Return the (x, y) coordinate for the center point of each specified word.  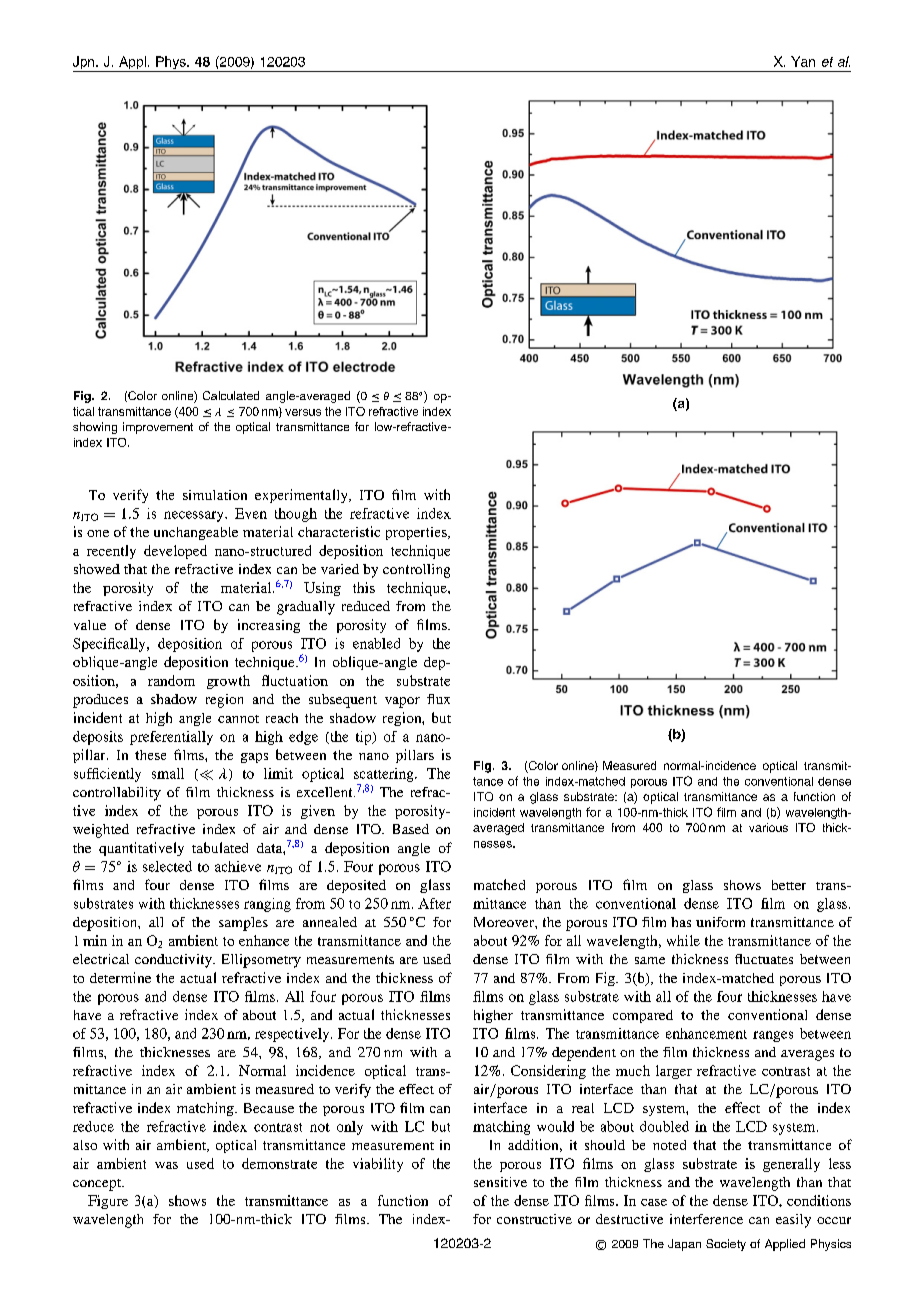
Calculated (231, 395)
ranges (773, 1036)
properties (417, 533)
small (168, 773)
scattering (385, 775)
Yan (803, 61)
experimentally (302, 496)
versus (303, 412)
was (166, 1165)
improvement (158, 428)
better (789, 885)
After (434, 903)
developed (175, 552)
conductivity (174, 961)
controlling (416, 571)
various (768, 827)
